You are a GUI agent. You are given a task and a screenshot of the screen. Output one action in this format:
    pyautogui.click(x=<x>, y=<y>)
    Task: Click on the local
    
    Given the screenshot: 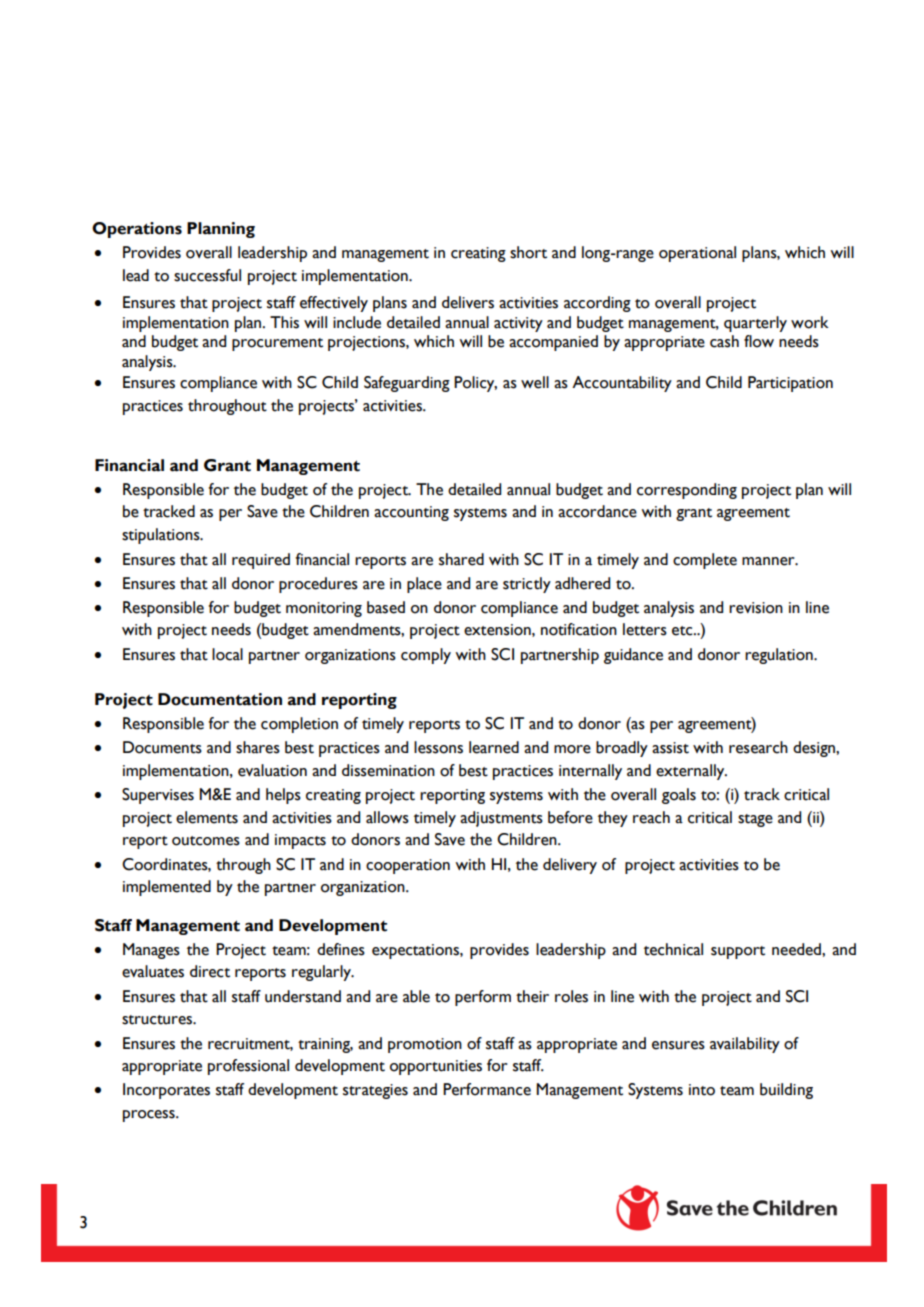 What is the action you would take?
    pyautogui.click(x=227, y=654)
